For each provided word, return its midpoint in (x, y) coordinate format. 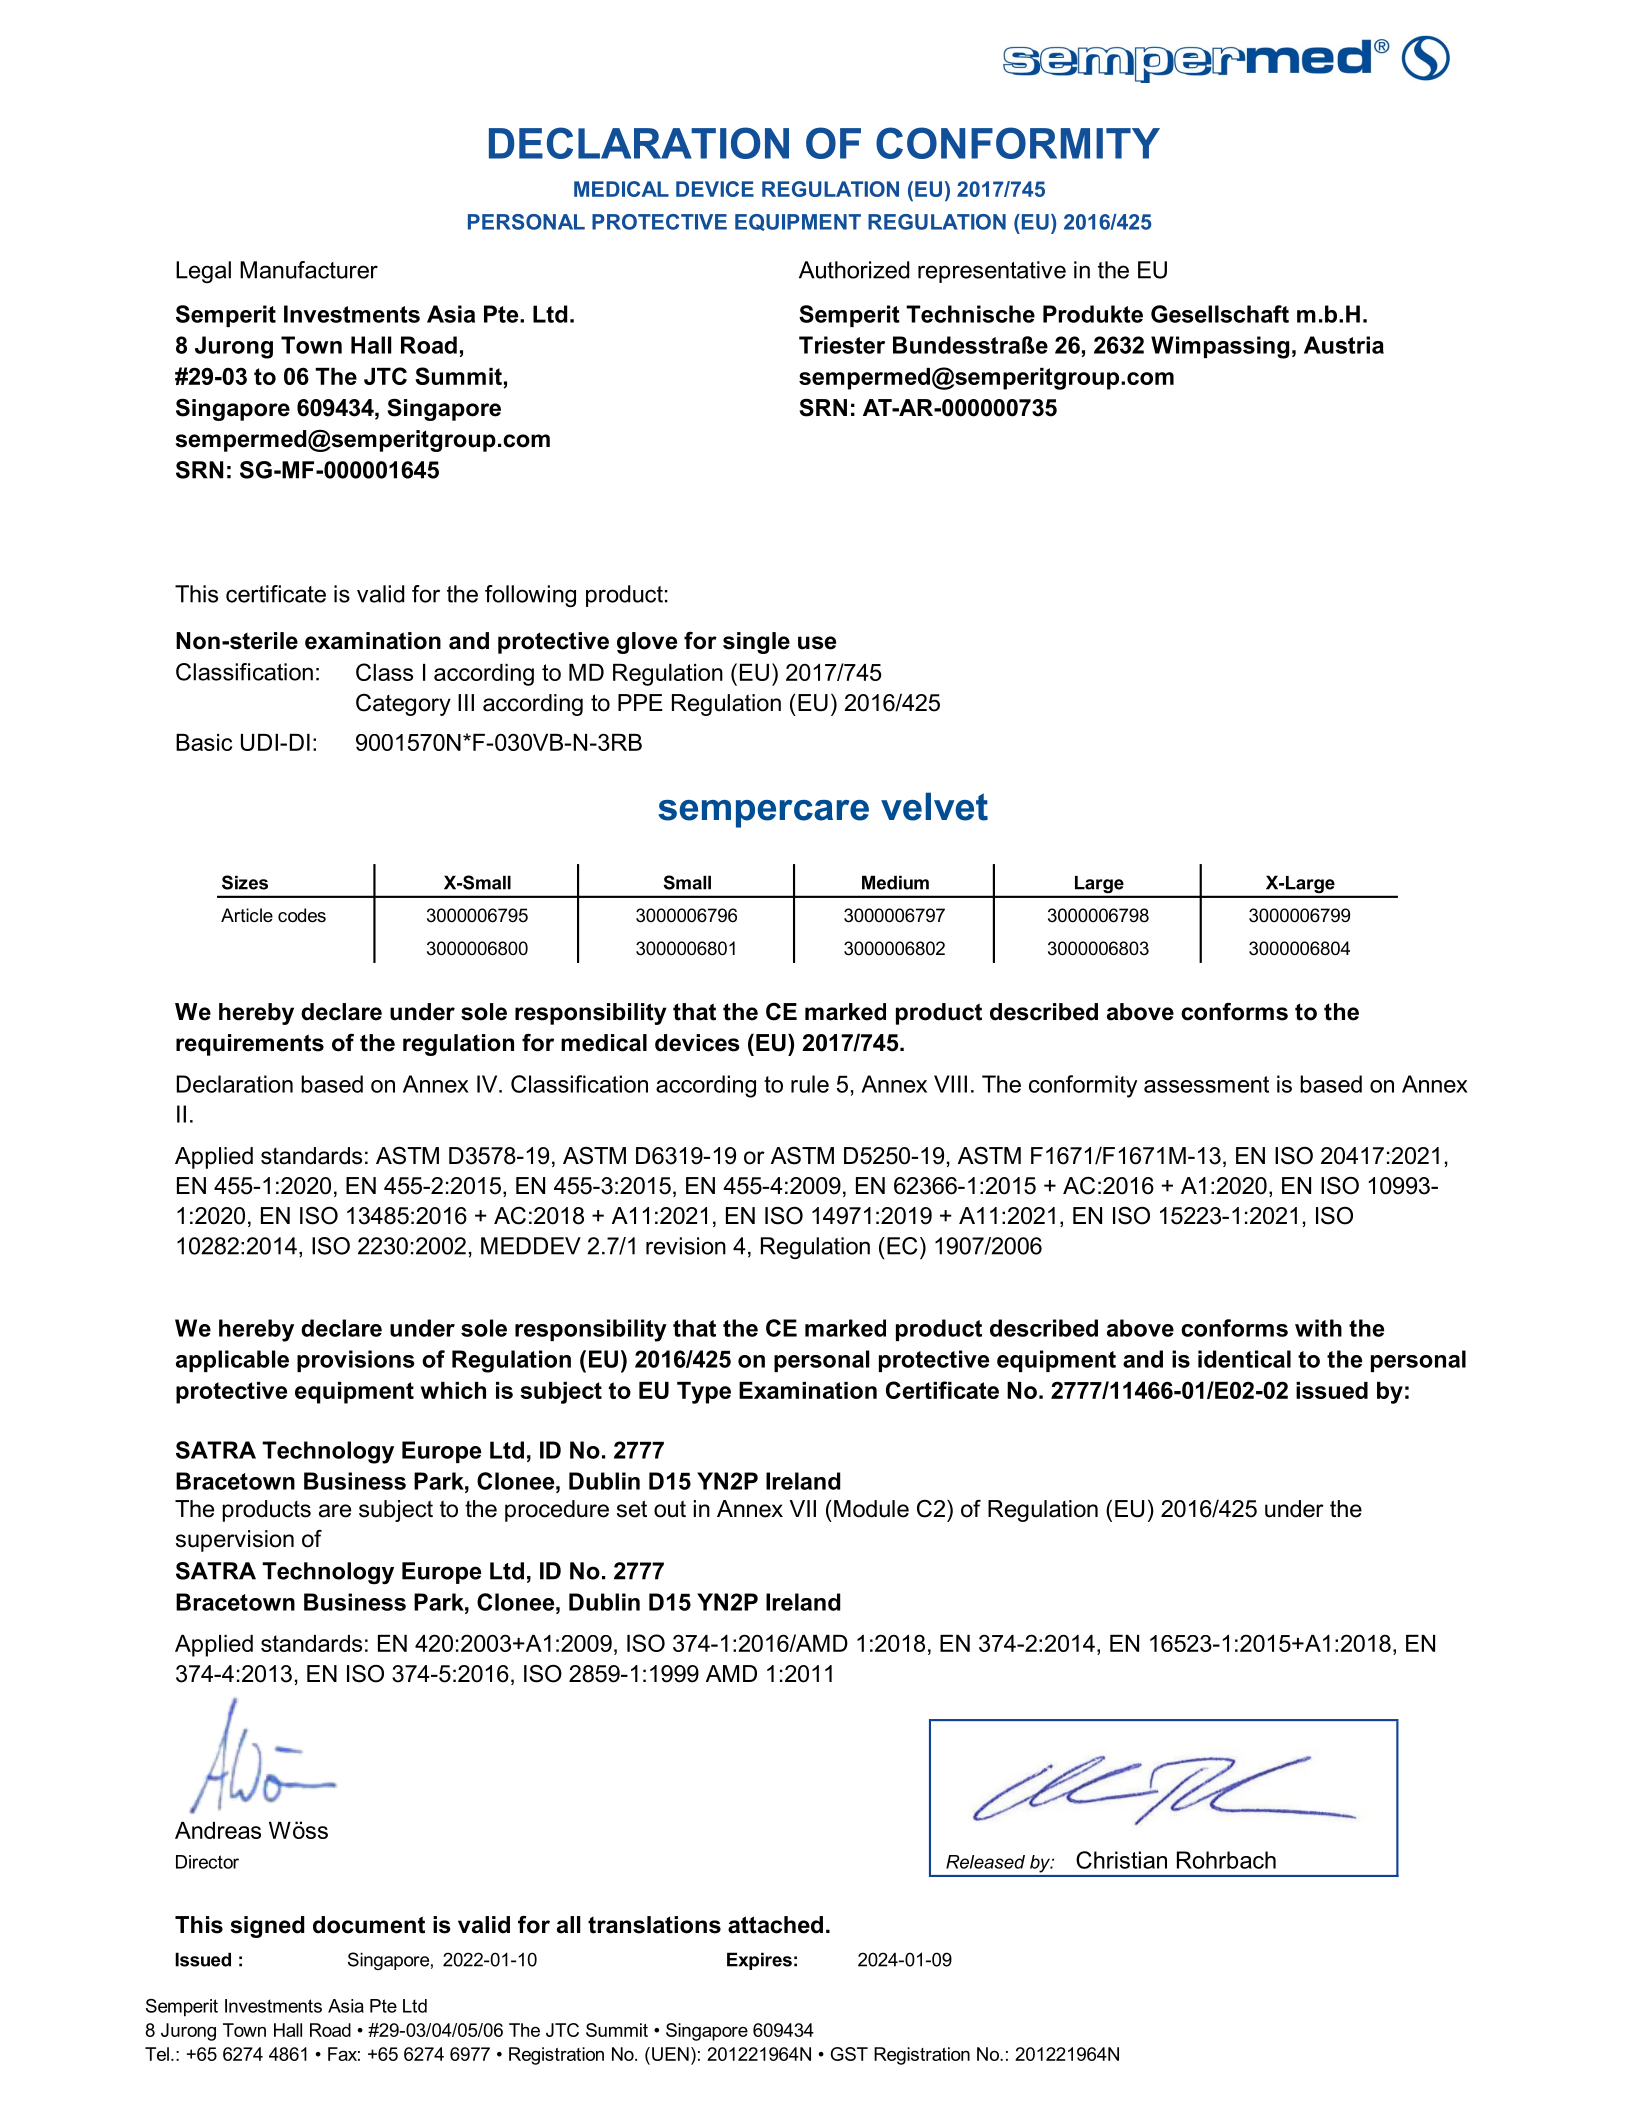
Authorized (854, 270)
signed (267, 1927)
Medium (895, 882)
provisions (356, 1361)
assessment (1206, 1084)
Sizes (245, 882)
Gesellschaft (1220, 314)
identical (1244, 1359)
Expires (759, 1961)
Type (704, 1393)
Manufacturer (309, 270)
